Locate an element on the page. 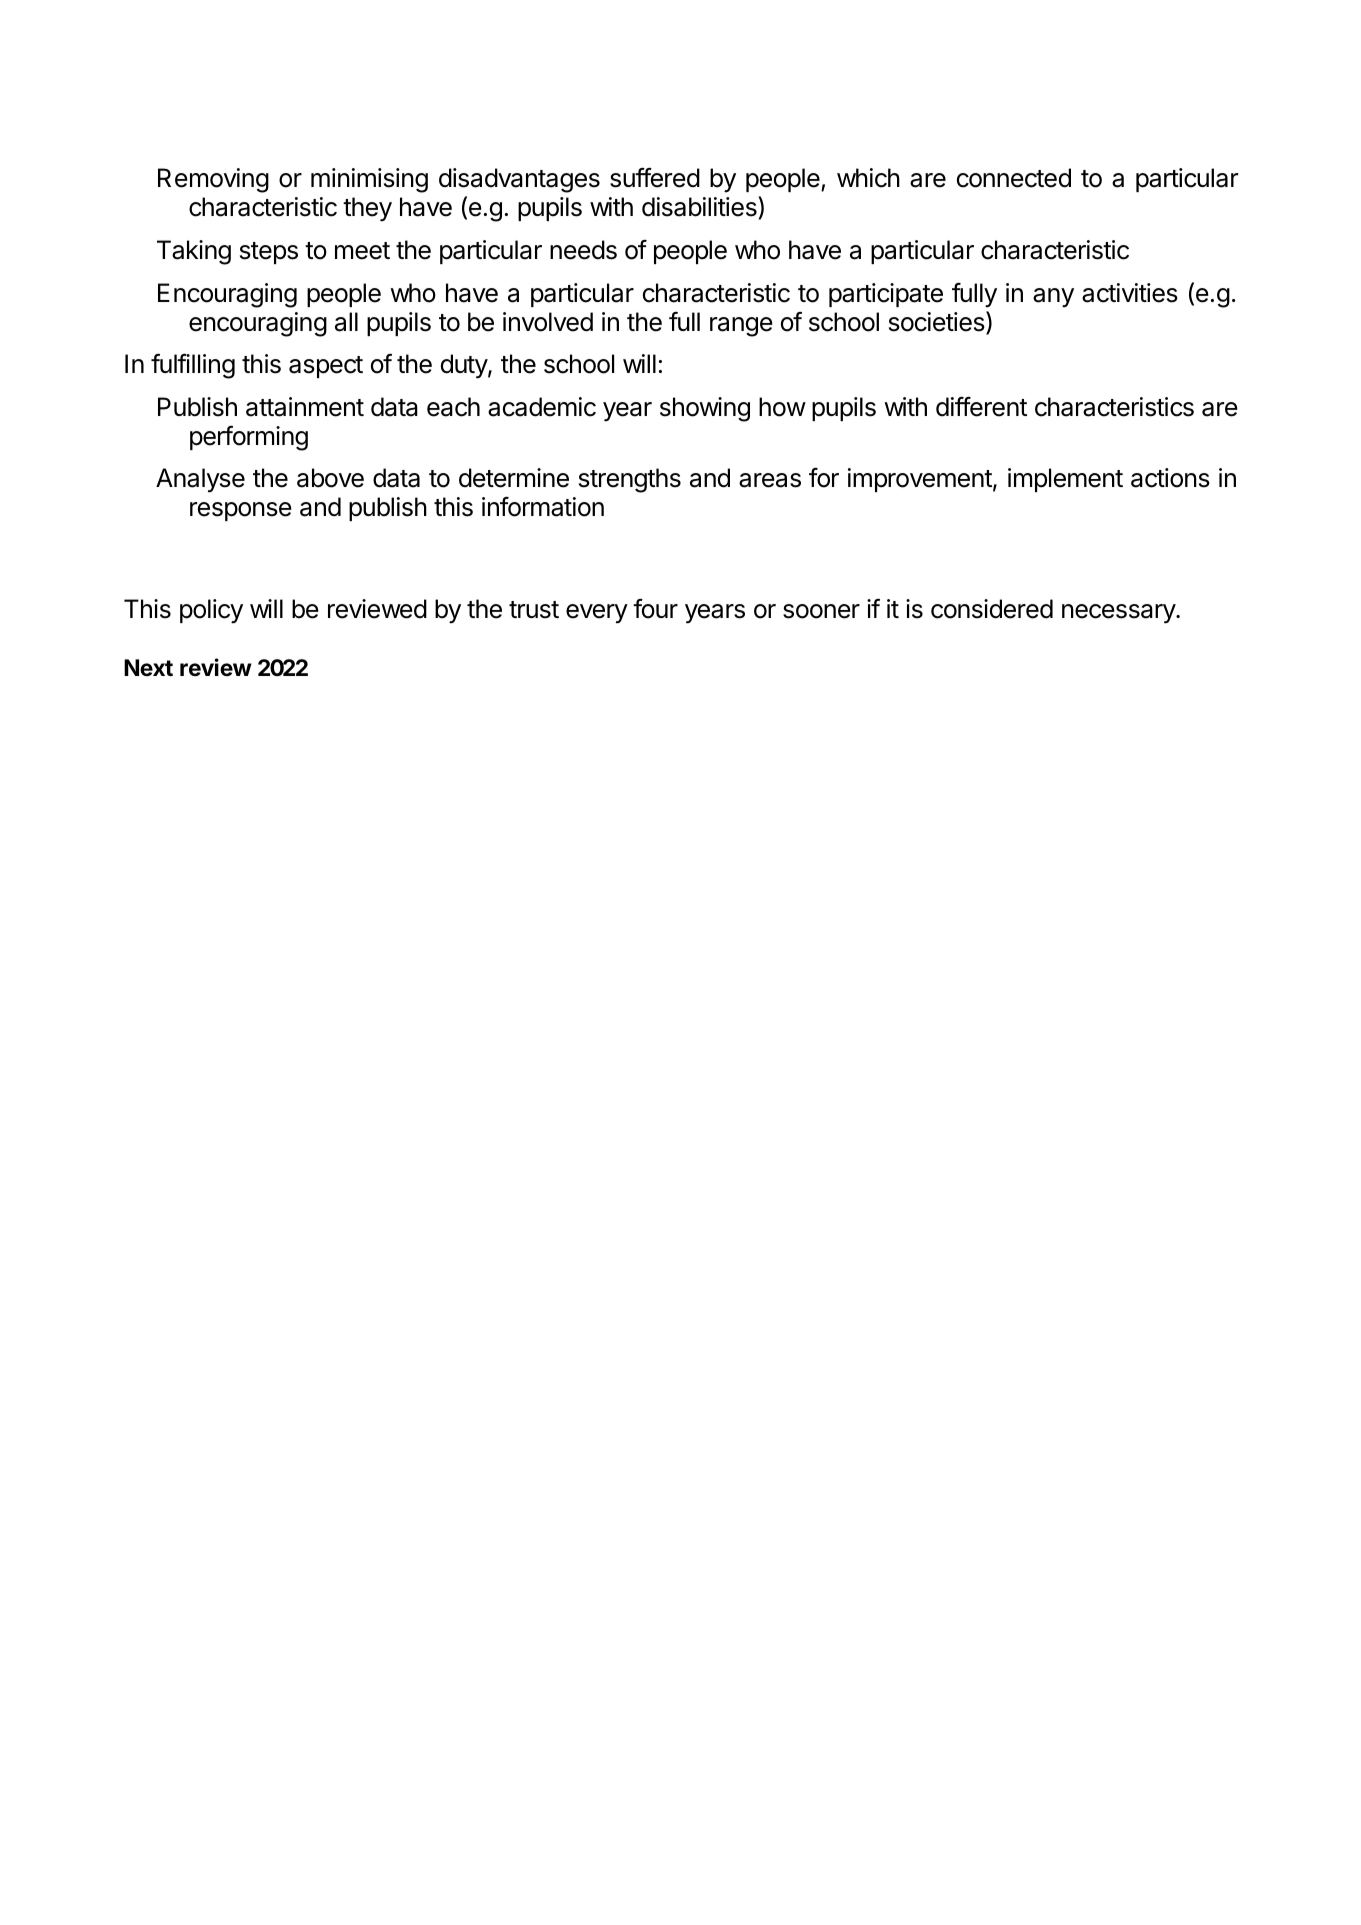  societies is located at coordinates (938, 322).
